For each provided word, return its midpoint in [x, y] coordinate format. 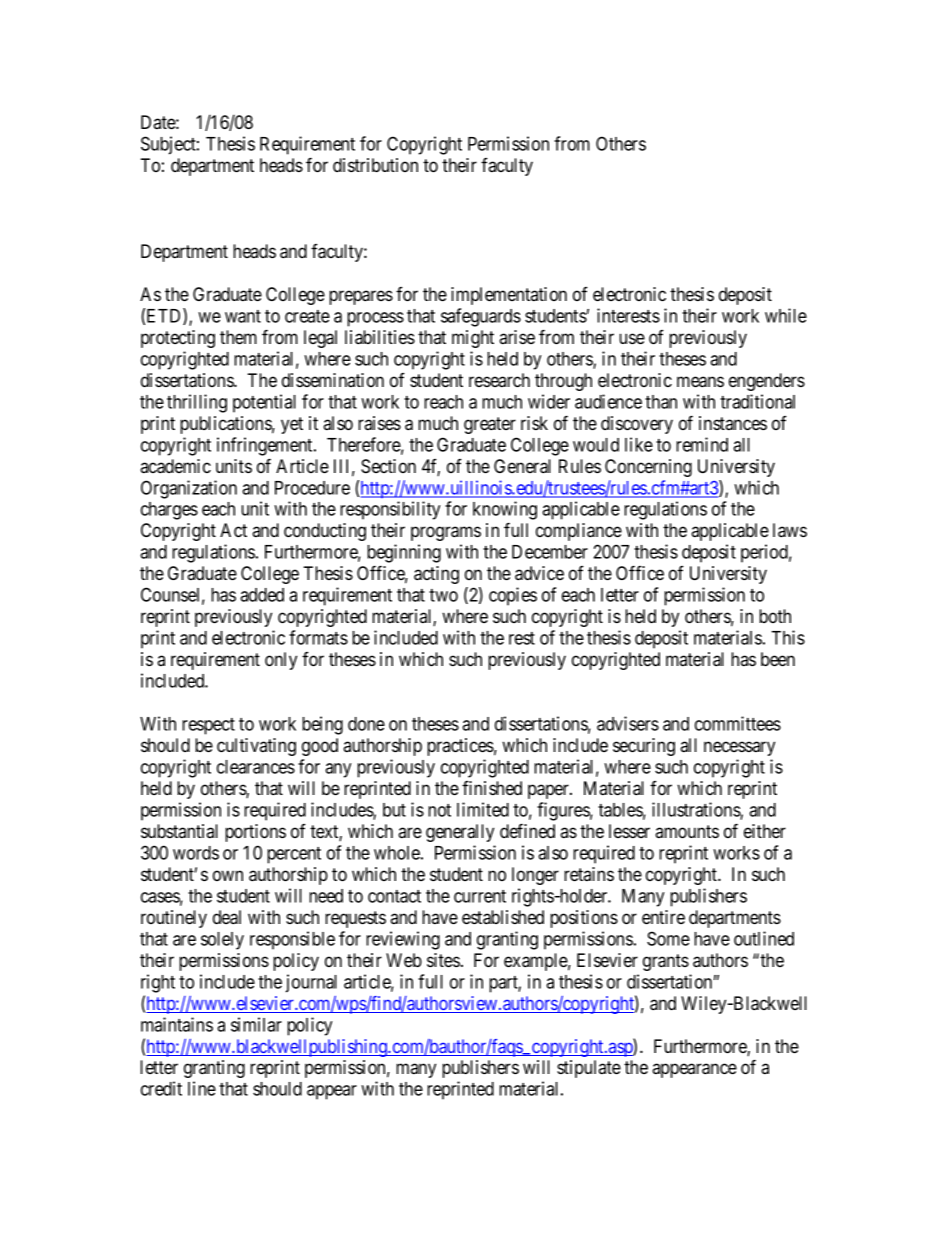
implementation [509, 296]
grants [666, 962]
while [786, 315]
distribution [375, 165]
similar [256, 1024]
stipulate [589, 1069]
